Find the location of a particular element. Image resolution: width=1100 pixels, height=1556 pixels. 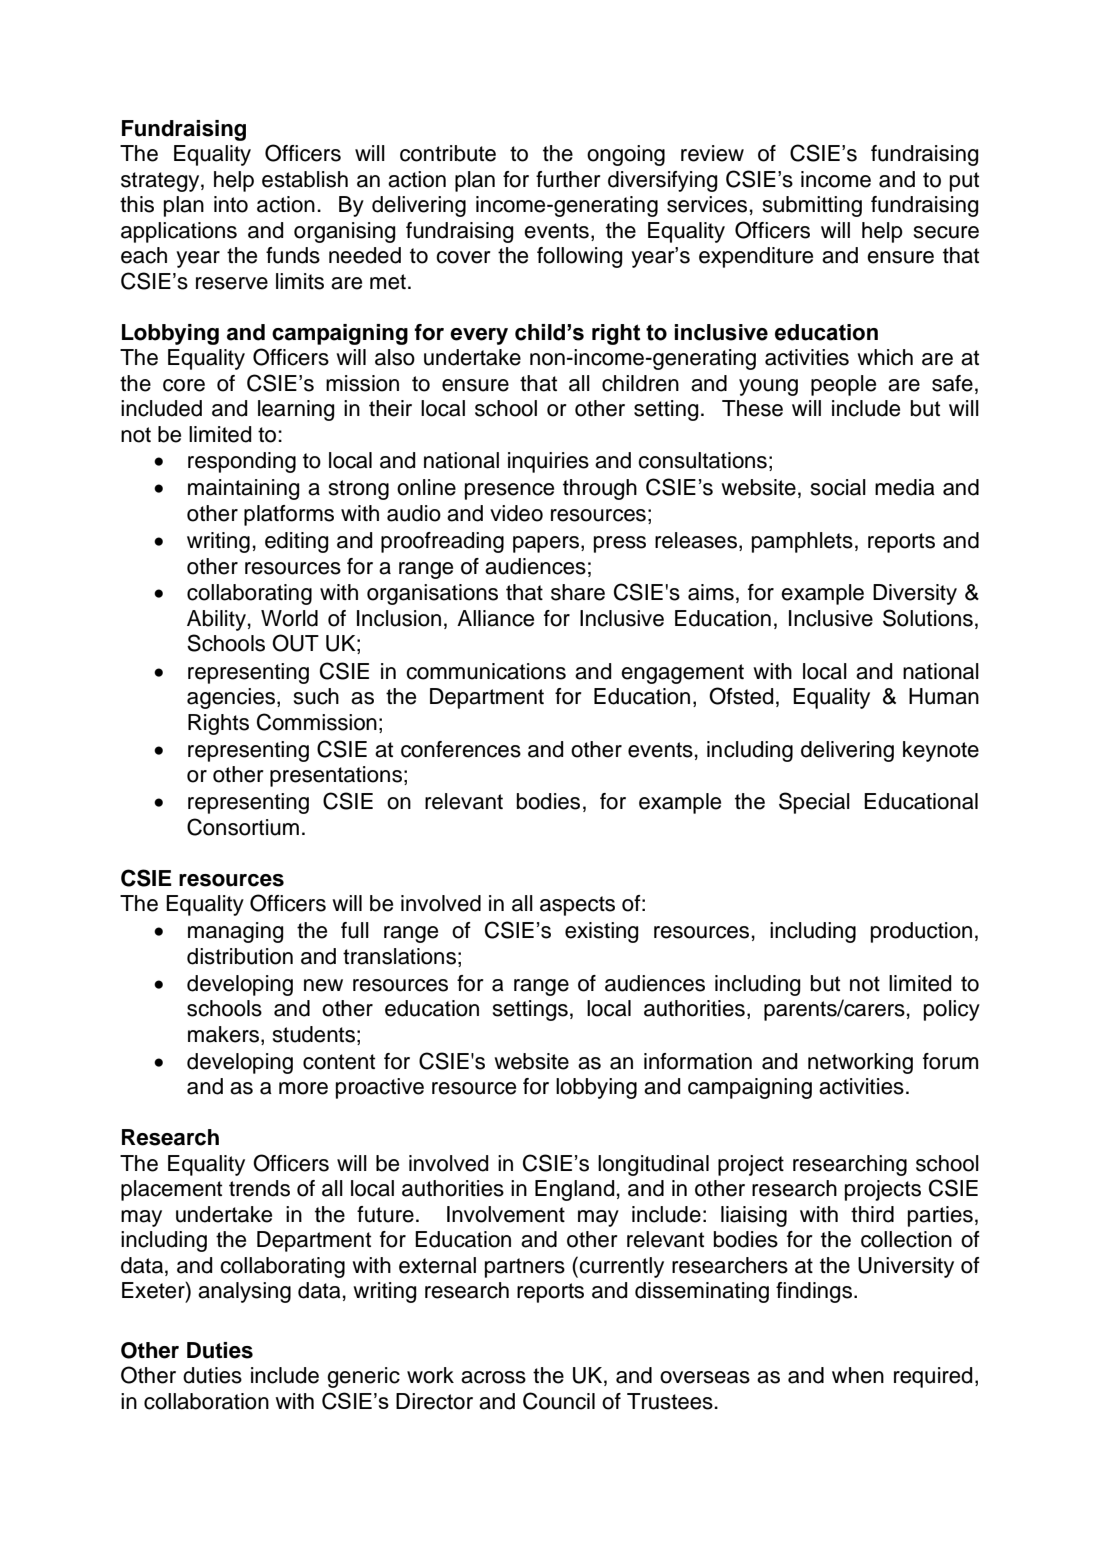

further is located at coordinates (568, 179).
